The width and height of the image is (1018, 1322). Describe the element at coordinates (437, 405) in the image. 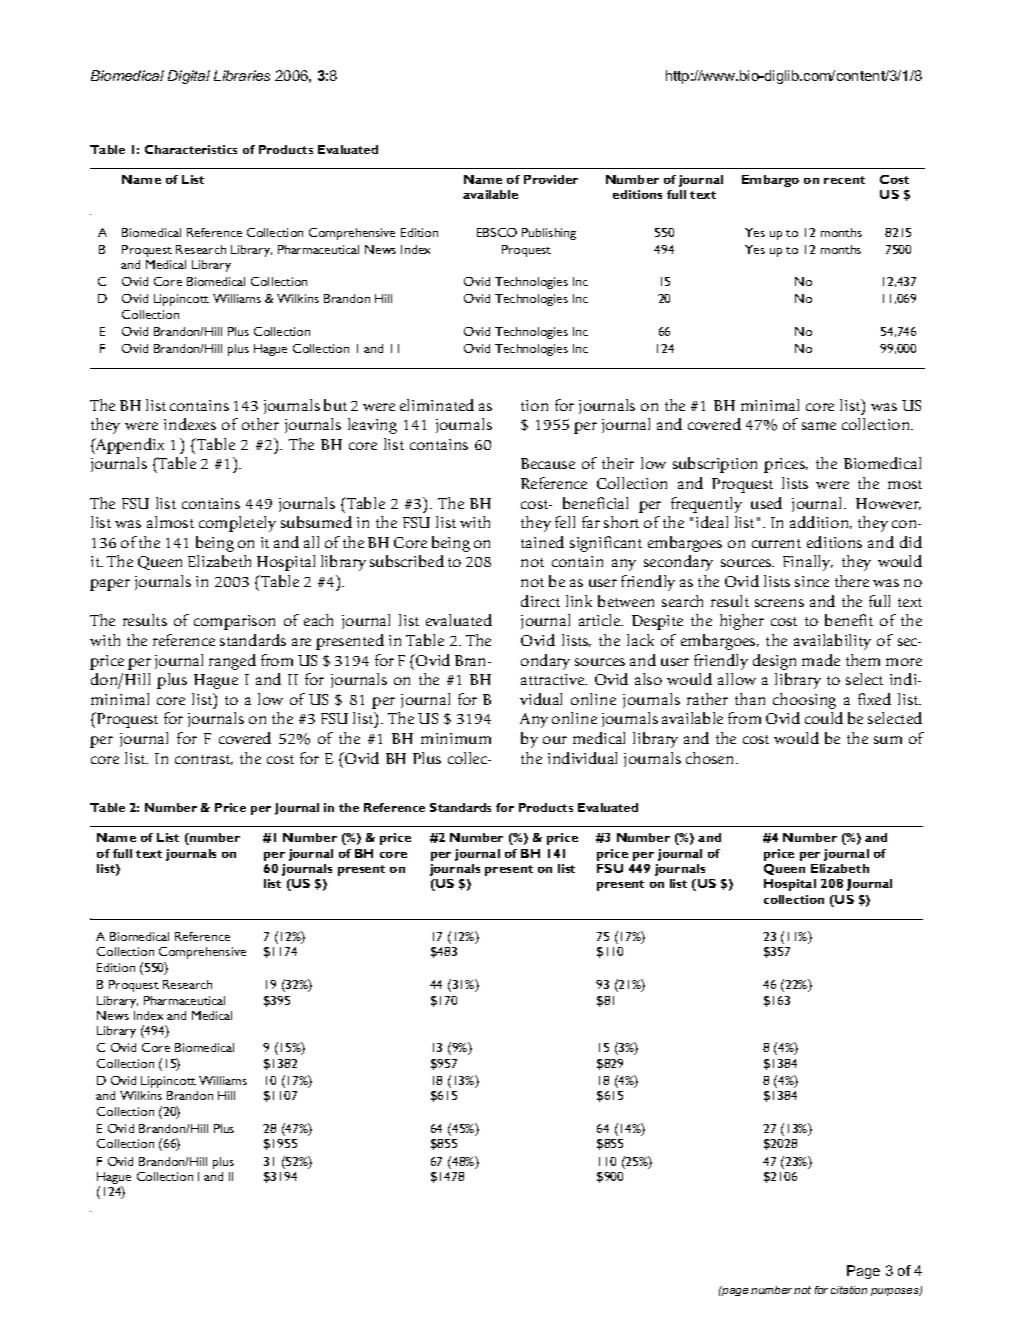

I see `eliminated` at that location.
